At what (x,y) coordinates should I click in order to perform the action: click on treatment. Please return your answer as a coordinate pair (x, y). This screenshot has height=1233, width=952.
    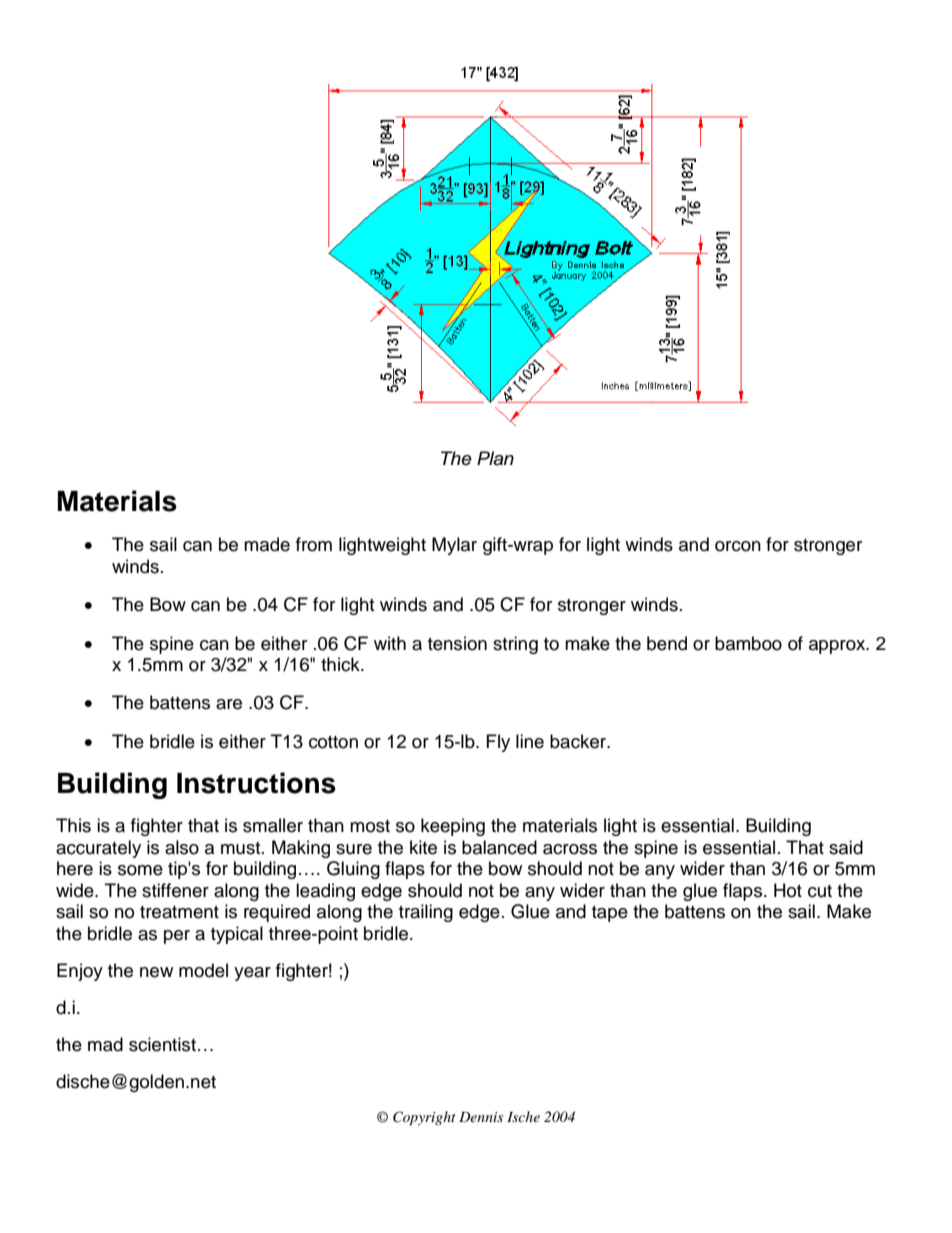
    Looking at the image, I should click on (179, 912).
